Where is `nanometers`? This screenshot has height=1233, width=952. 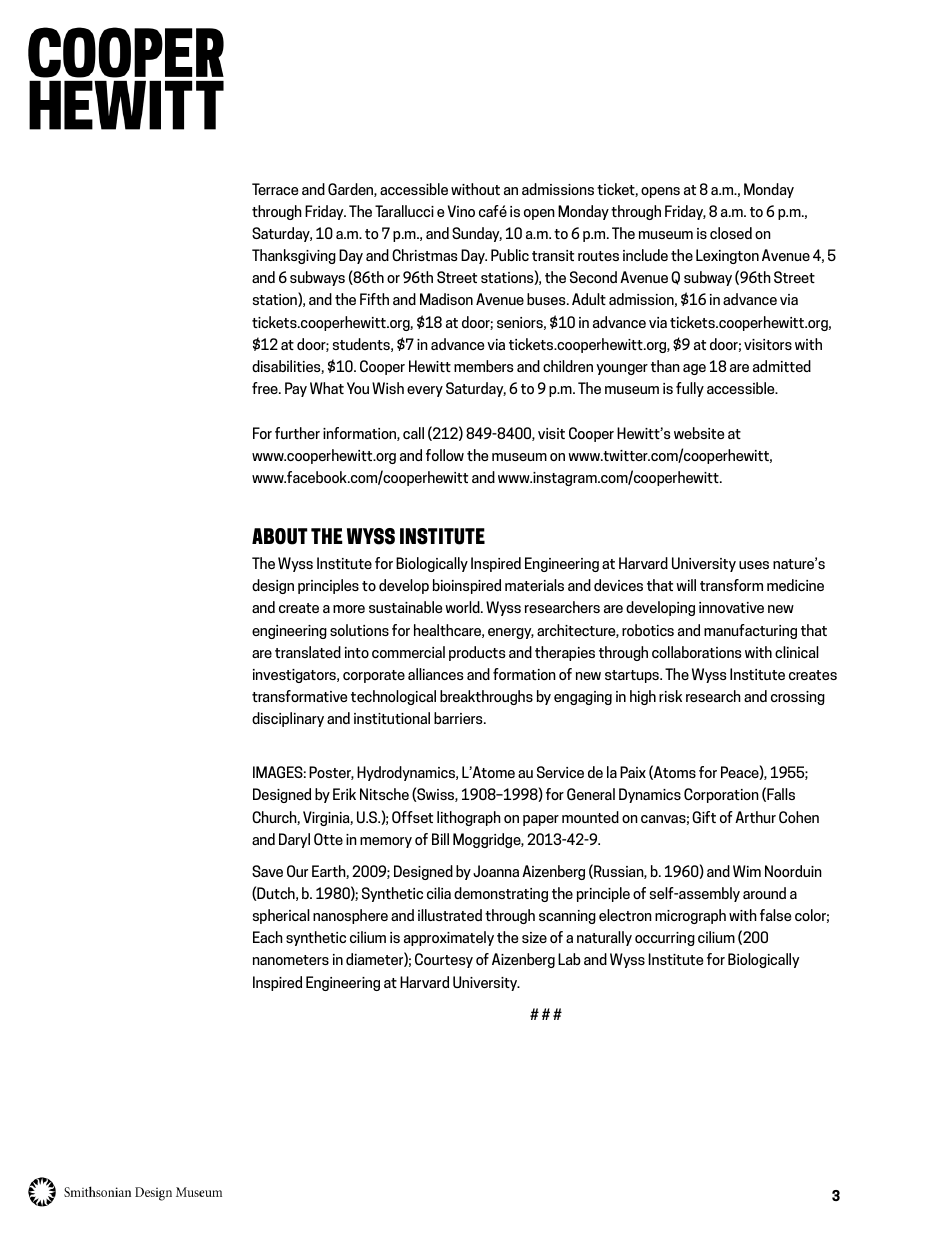 nanometers is located at coordinates (291, 960).
